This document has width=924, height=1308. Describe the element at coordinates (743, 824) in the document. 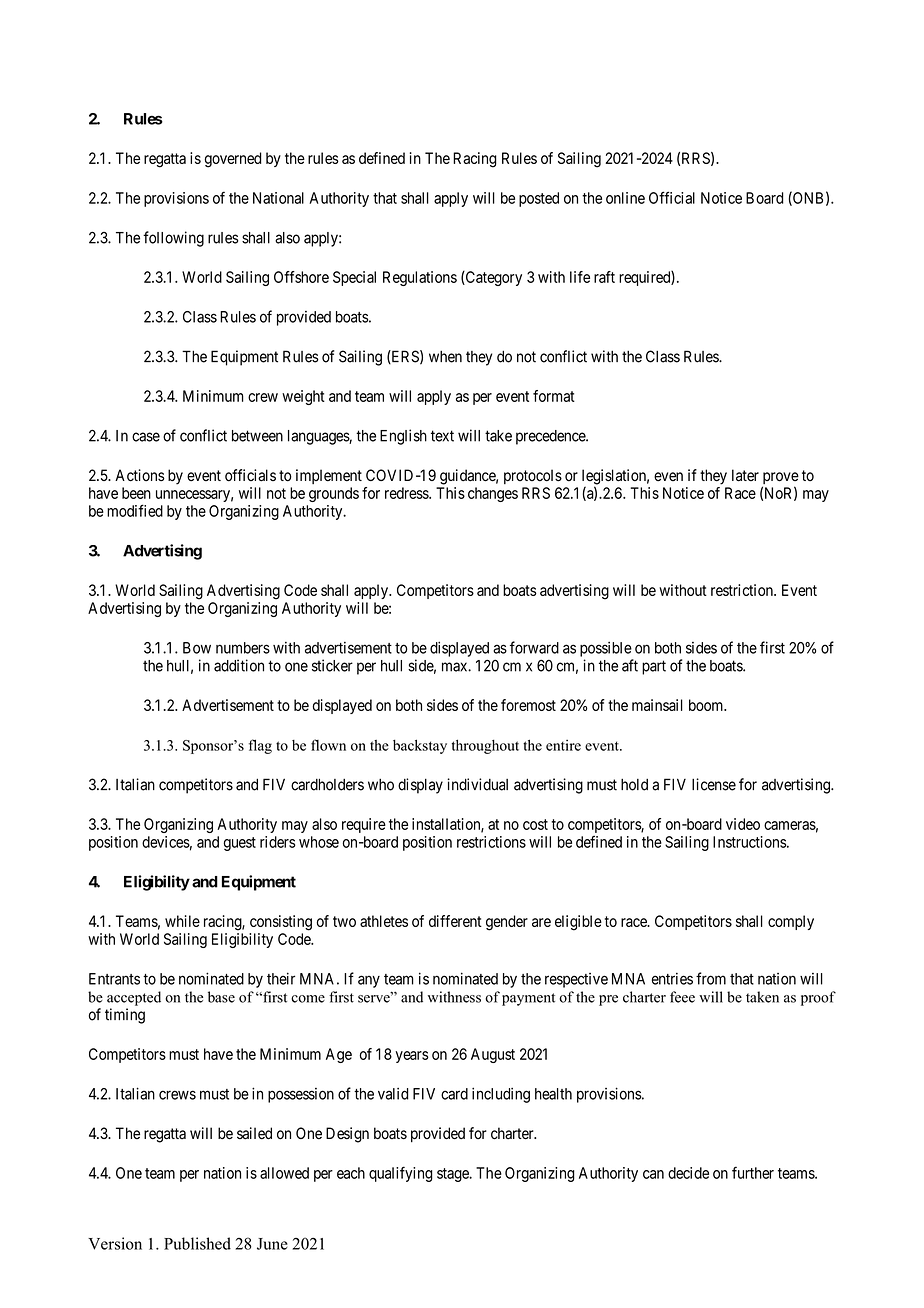

I see `video` at that location.
